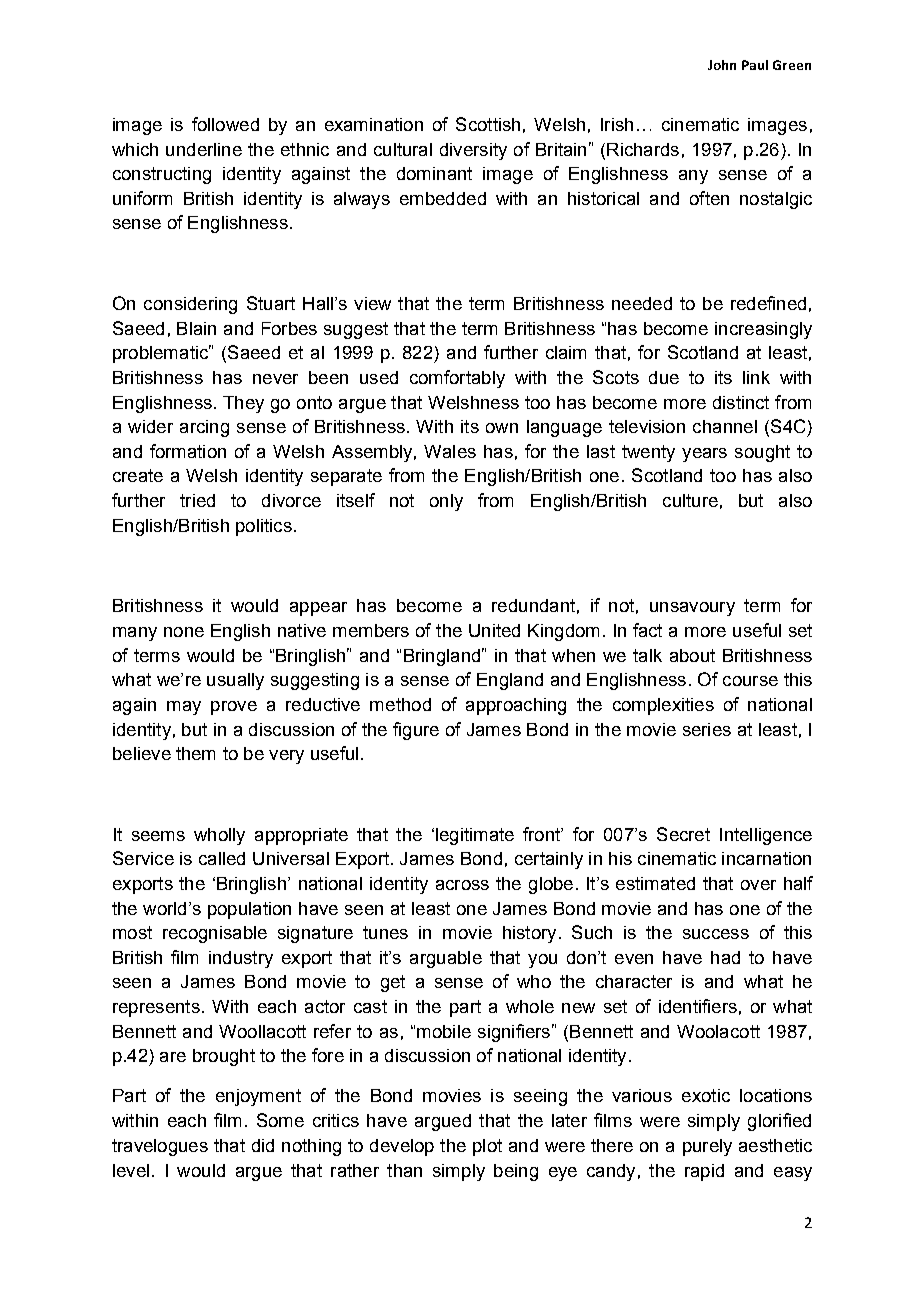  I want to click on often, so click(709, 198).
